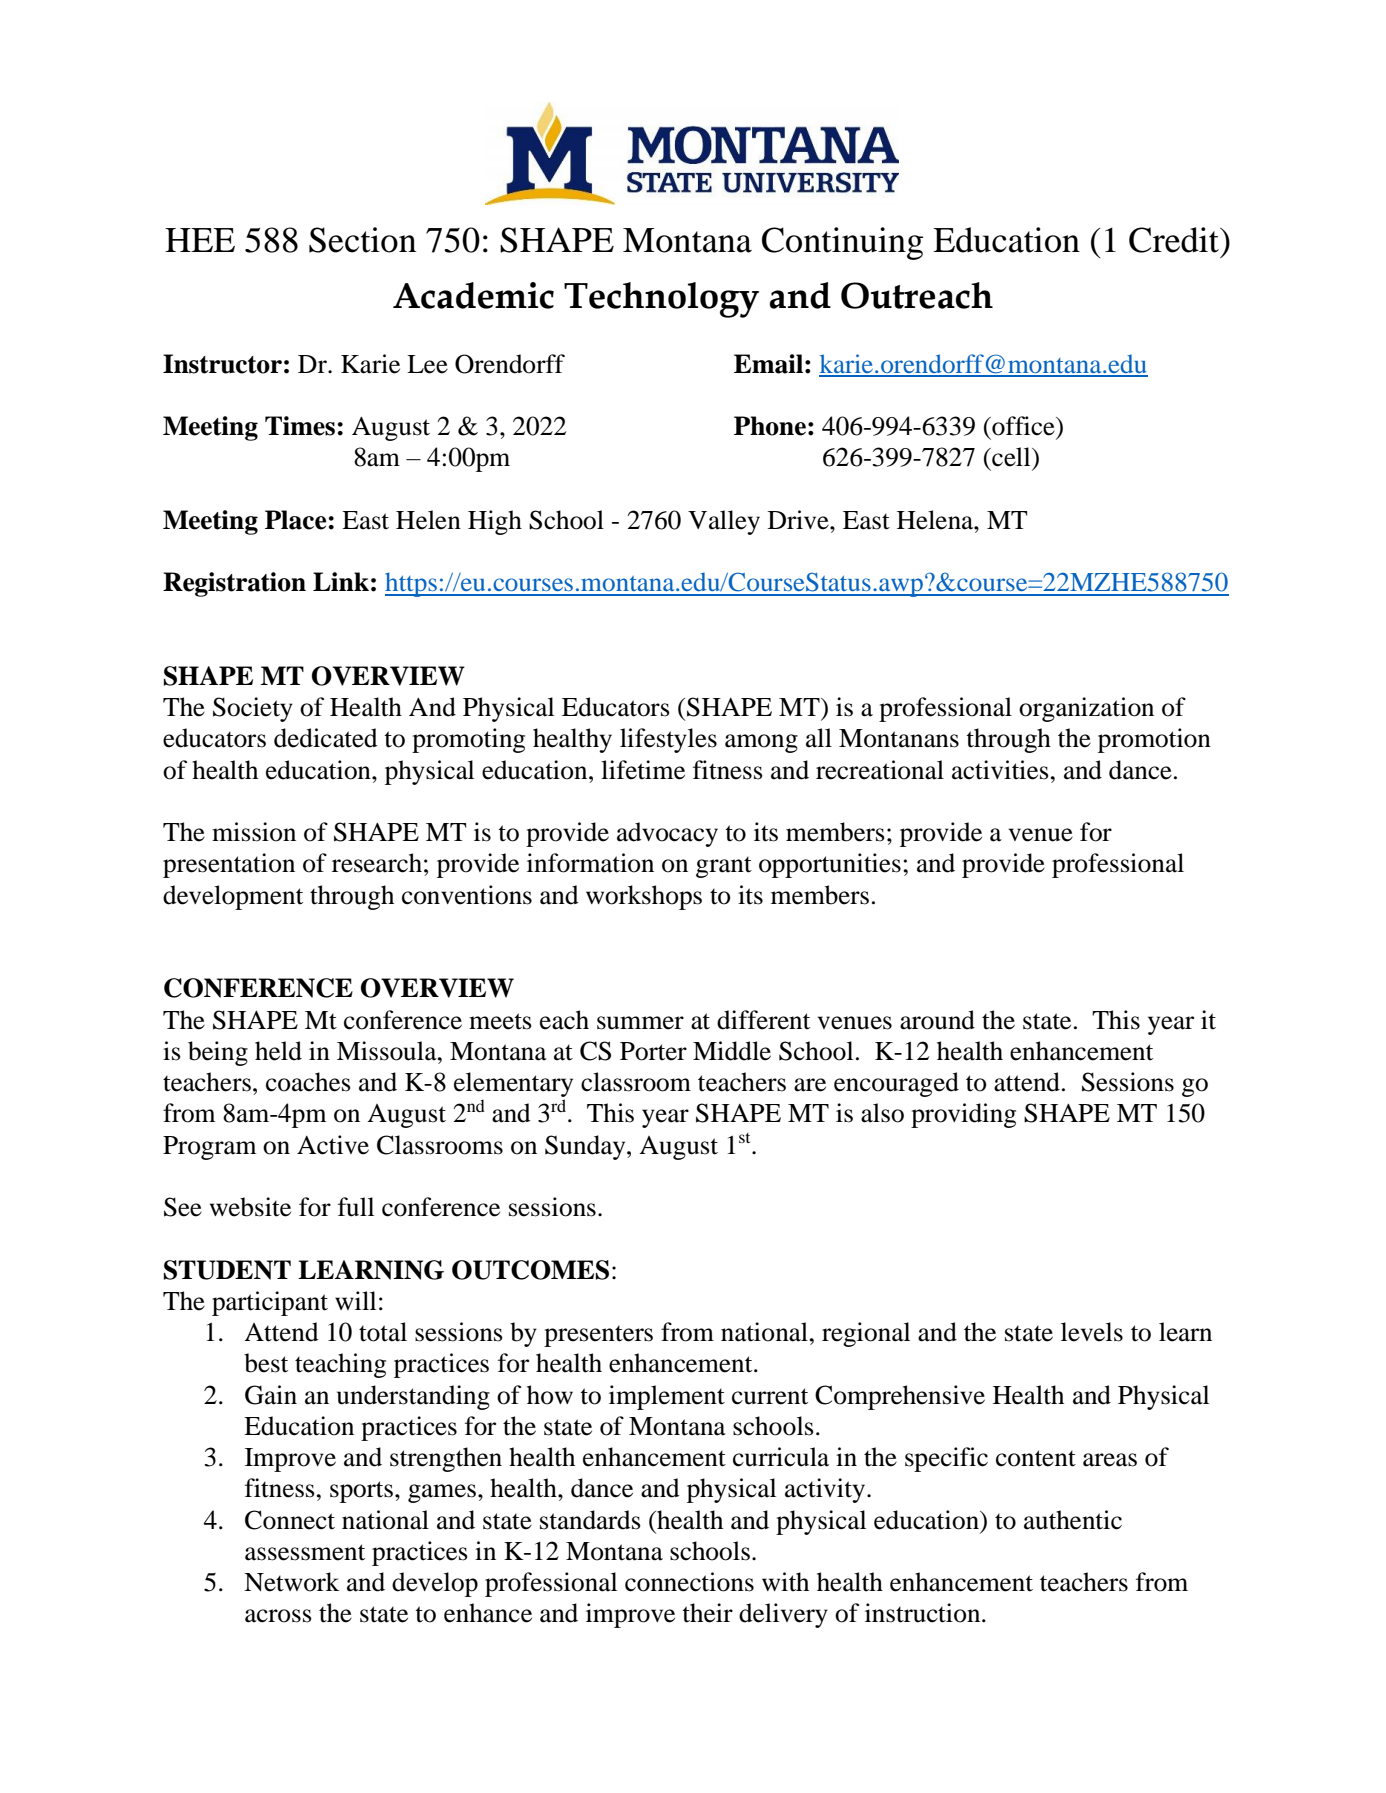 Image resolution: width=1386 pixels, height=1793 pixels. I want to click on Credit, so click(1175, 240).
